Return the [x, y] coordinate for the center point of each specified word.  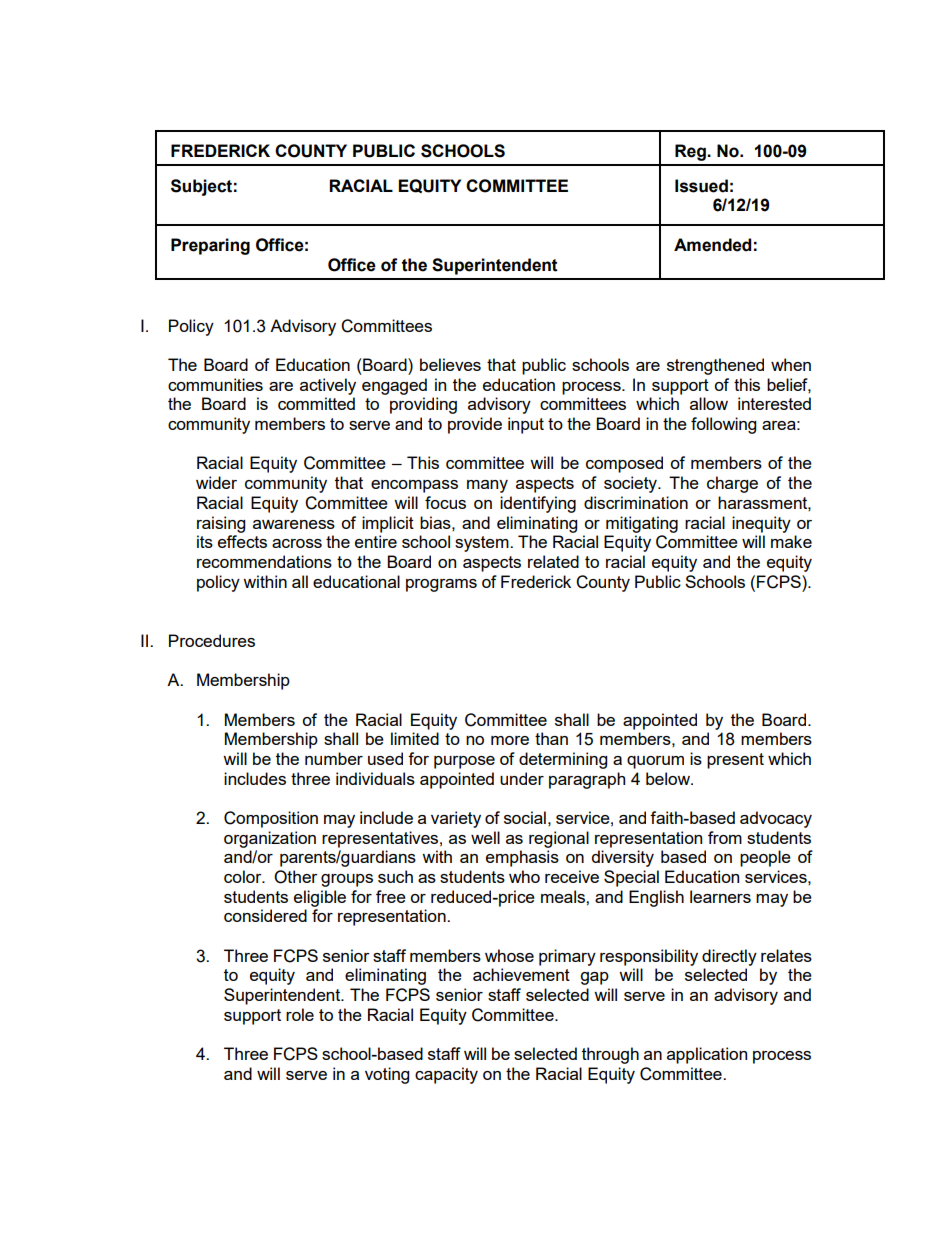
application [707, 1055]
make [791, 541]
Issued [701, 186]
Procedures [212, 640]
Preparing [210, 246]
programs [441, 585]
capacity [446, 1075]
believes [450, 364]
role [300, 1014]
